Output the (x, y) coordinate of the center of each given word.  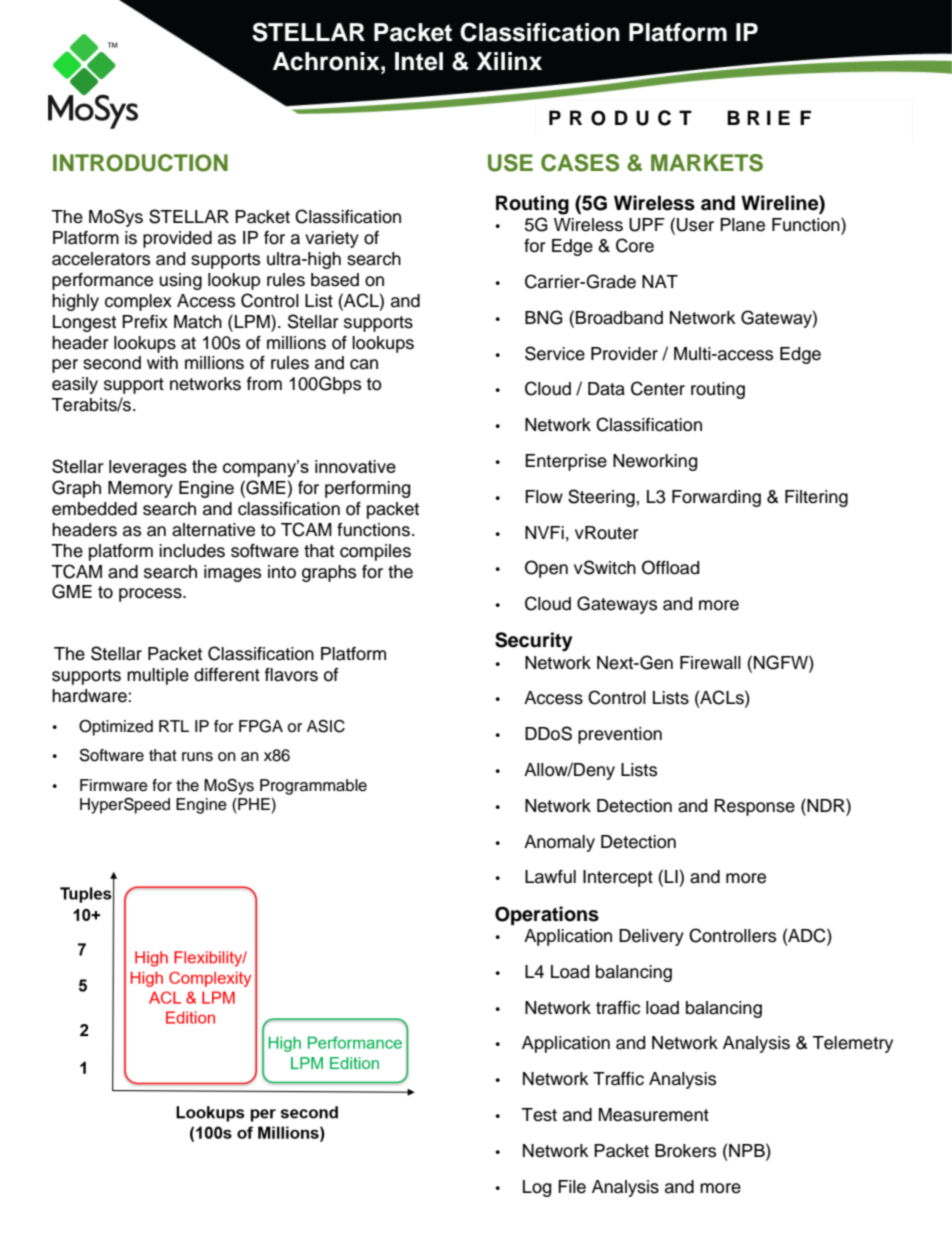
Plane (742, 225)
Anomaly (559, 843)
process (151, 595)
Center (658, 388)
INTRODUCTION (140, 163)
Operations (547, 915)
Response (754, 807)
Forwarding (716, 498)
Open (546, 569)
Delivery (651, 937)
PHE (254, 804)
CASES (580, 163)
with (162, 362)
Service (555, 353)
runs (197, 757)
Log (537, 1188)
